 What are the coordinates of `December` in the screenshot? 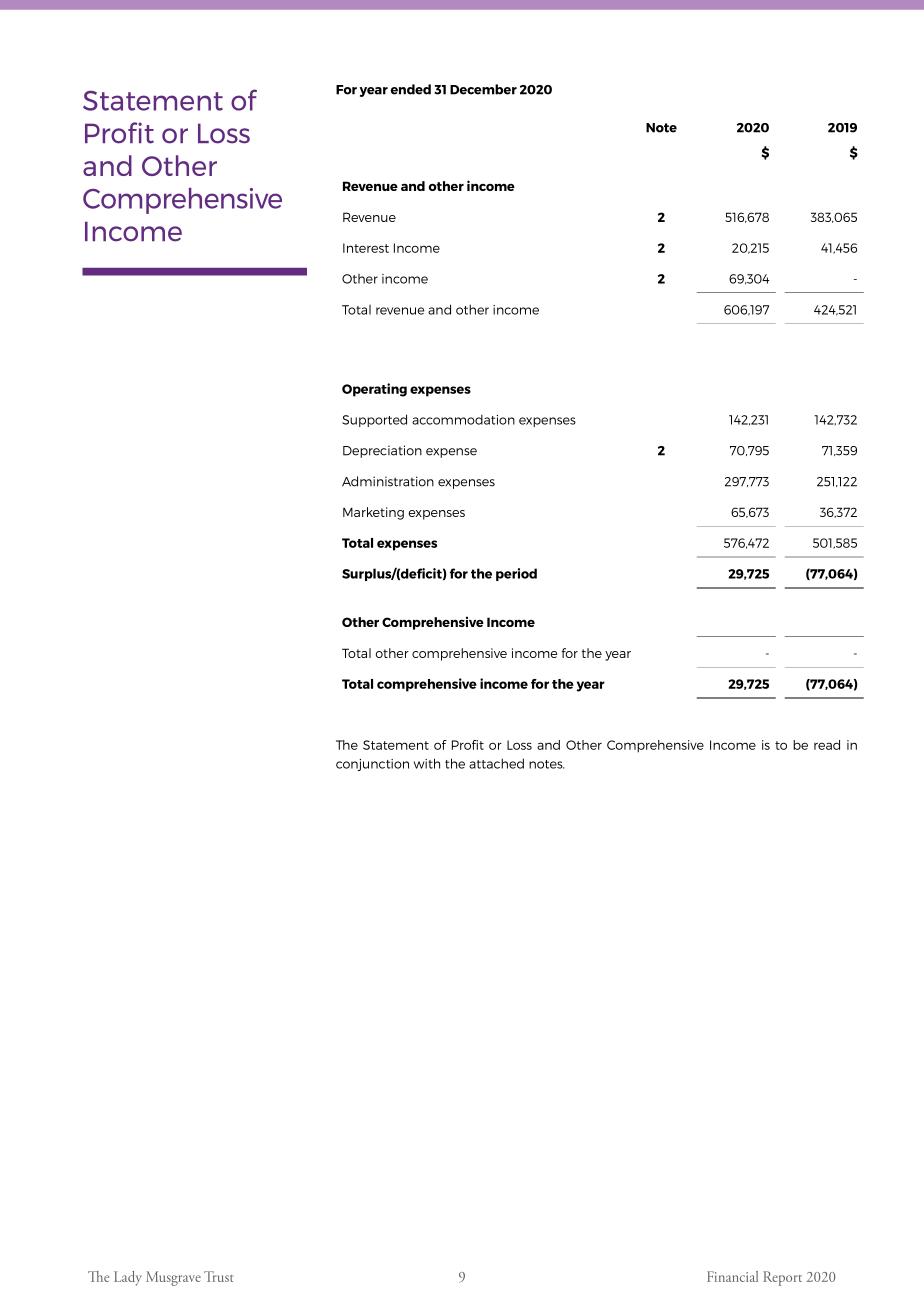 It's located at (483, 89).
